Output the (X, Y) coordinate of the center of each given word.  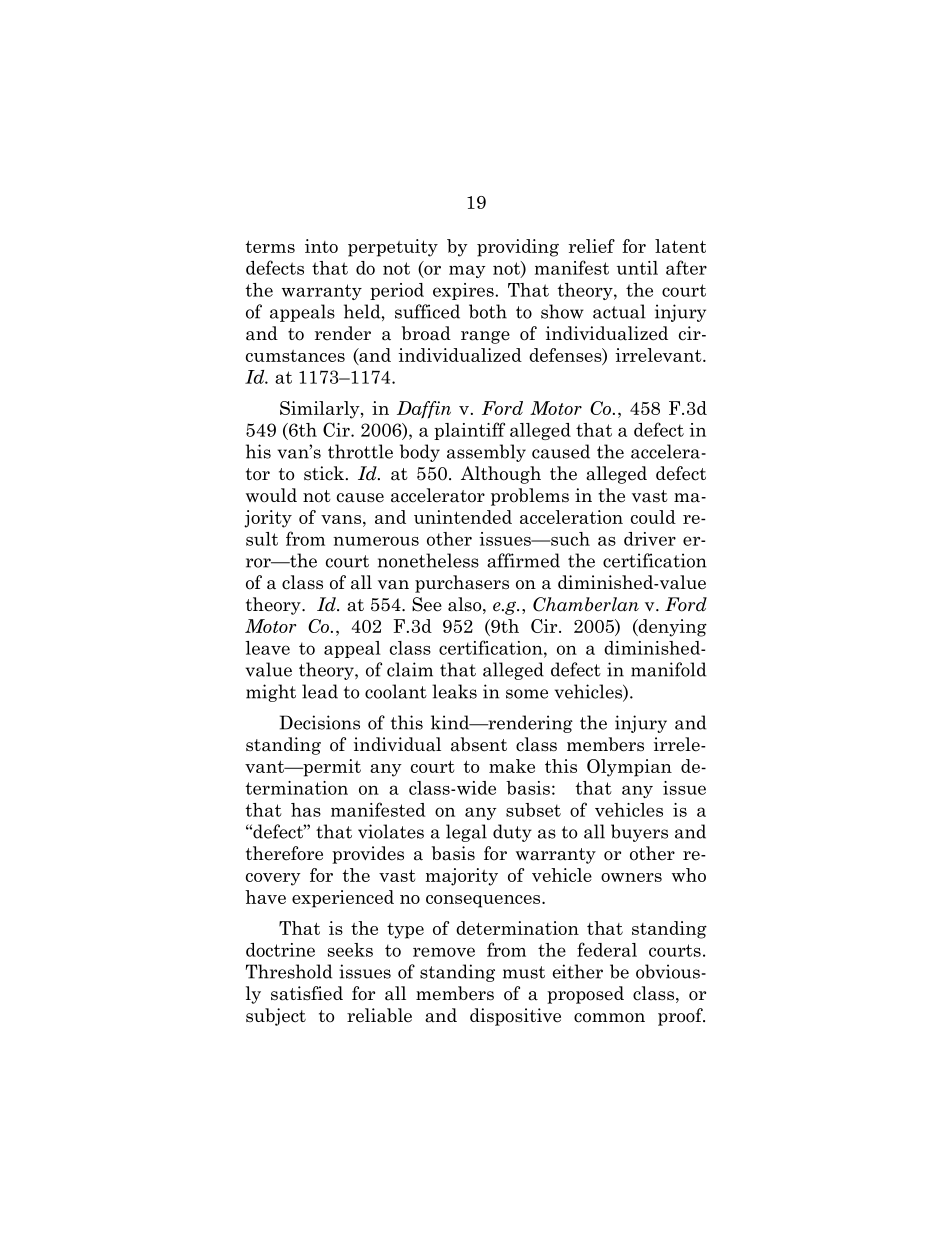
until (637, 268)
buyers (639, 833)
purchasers (462, 584)
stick (324, 473)
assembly (486, 453)
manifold (668, 669)
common (609, 1018)
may (467, 271)
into (321, 246)
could (653, 517)
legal (466, 833)
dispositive (515, 1017)
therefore (284, 853)
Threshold (289, 971)
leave (267, 648)
